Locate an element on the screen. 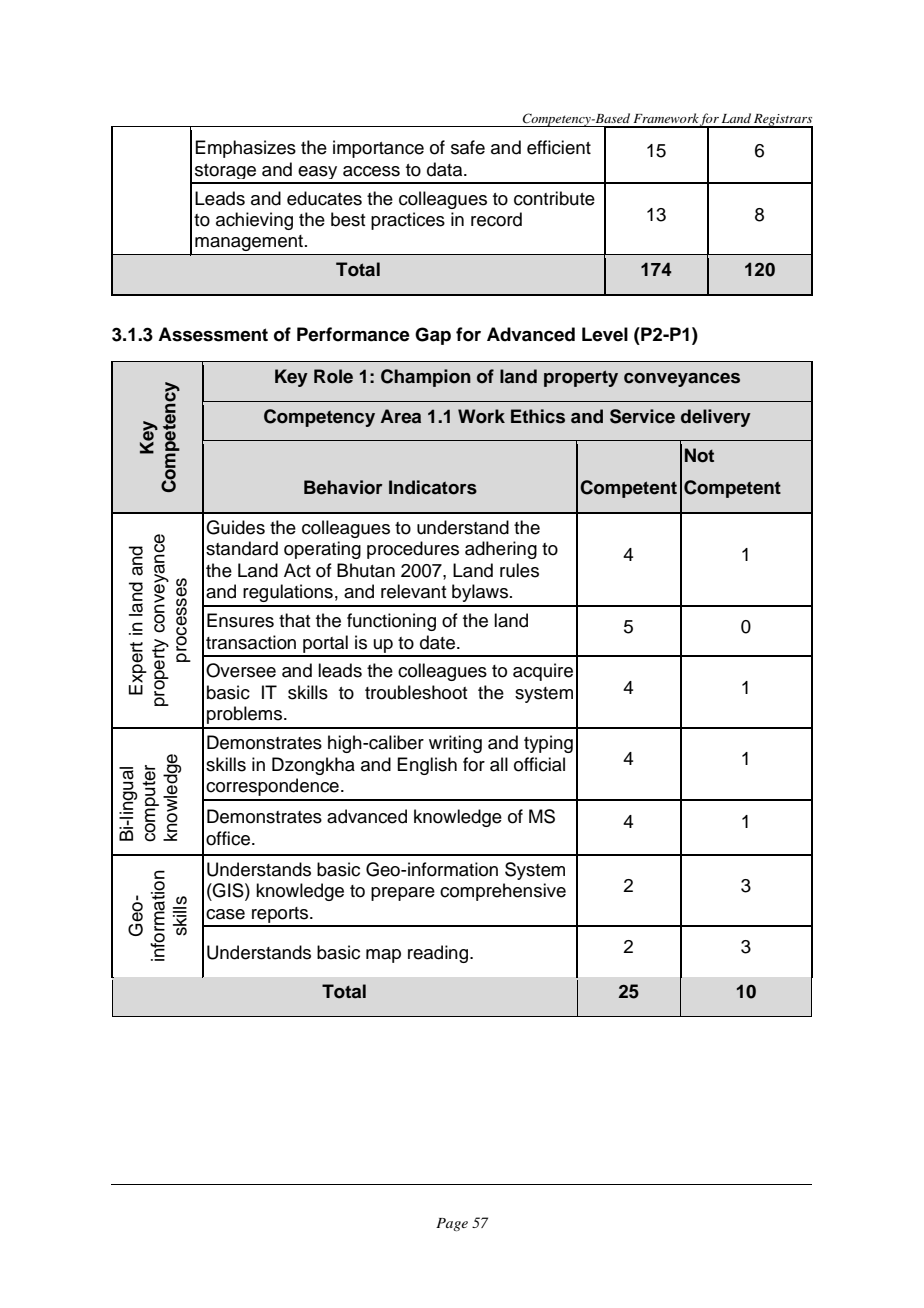 Image resolution: width=924 pixels, height=1308 pixels. official is located at coordinates (539, 764).
